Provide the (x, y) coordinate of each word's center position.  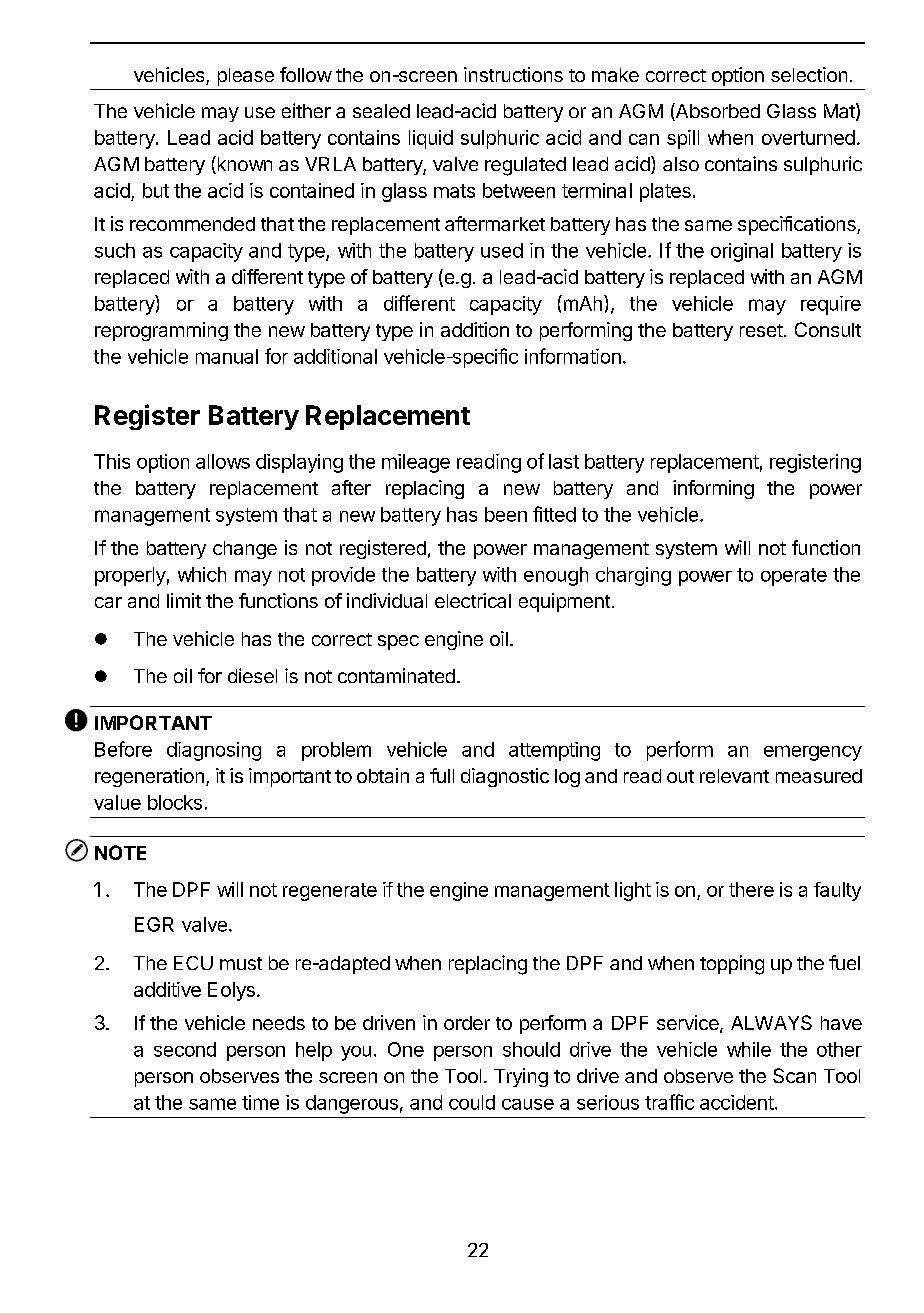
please (246, 77)
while (749, 1049)
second (185, 1049)
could (472, 1102)
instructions (513, 74)
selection (809, 74)
